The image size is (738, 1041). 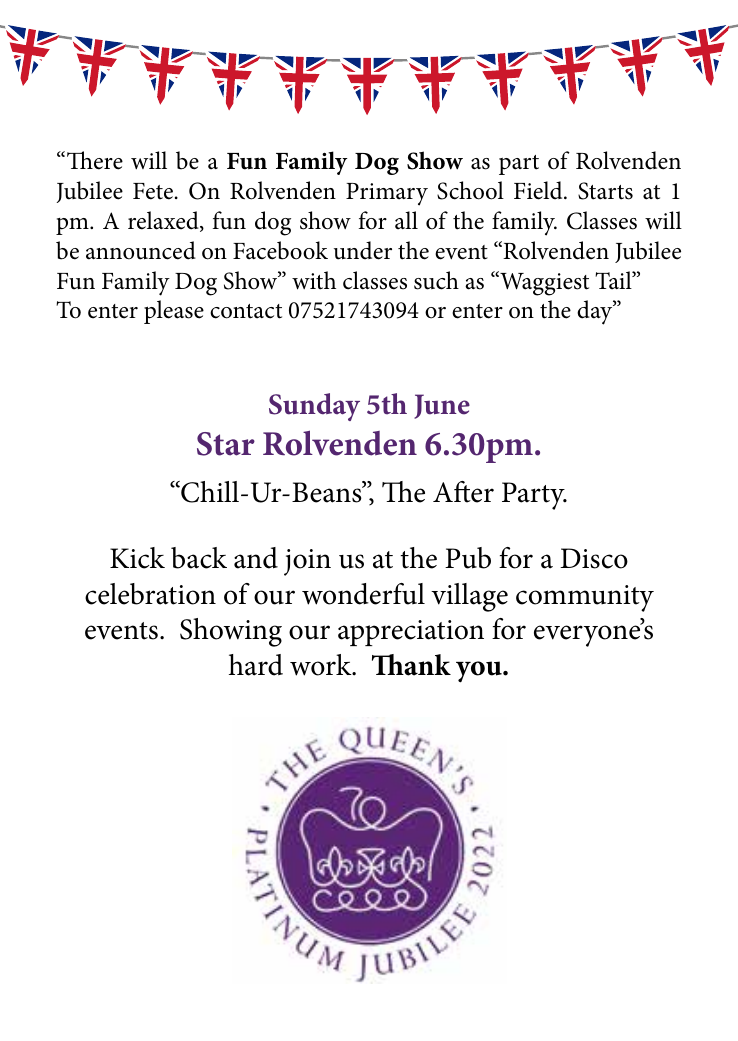 What do you see at coordinates (153, 191) in the document?
I see `Fete` at bounding box center [153, 191].
